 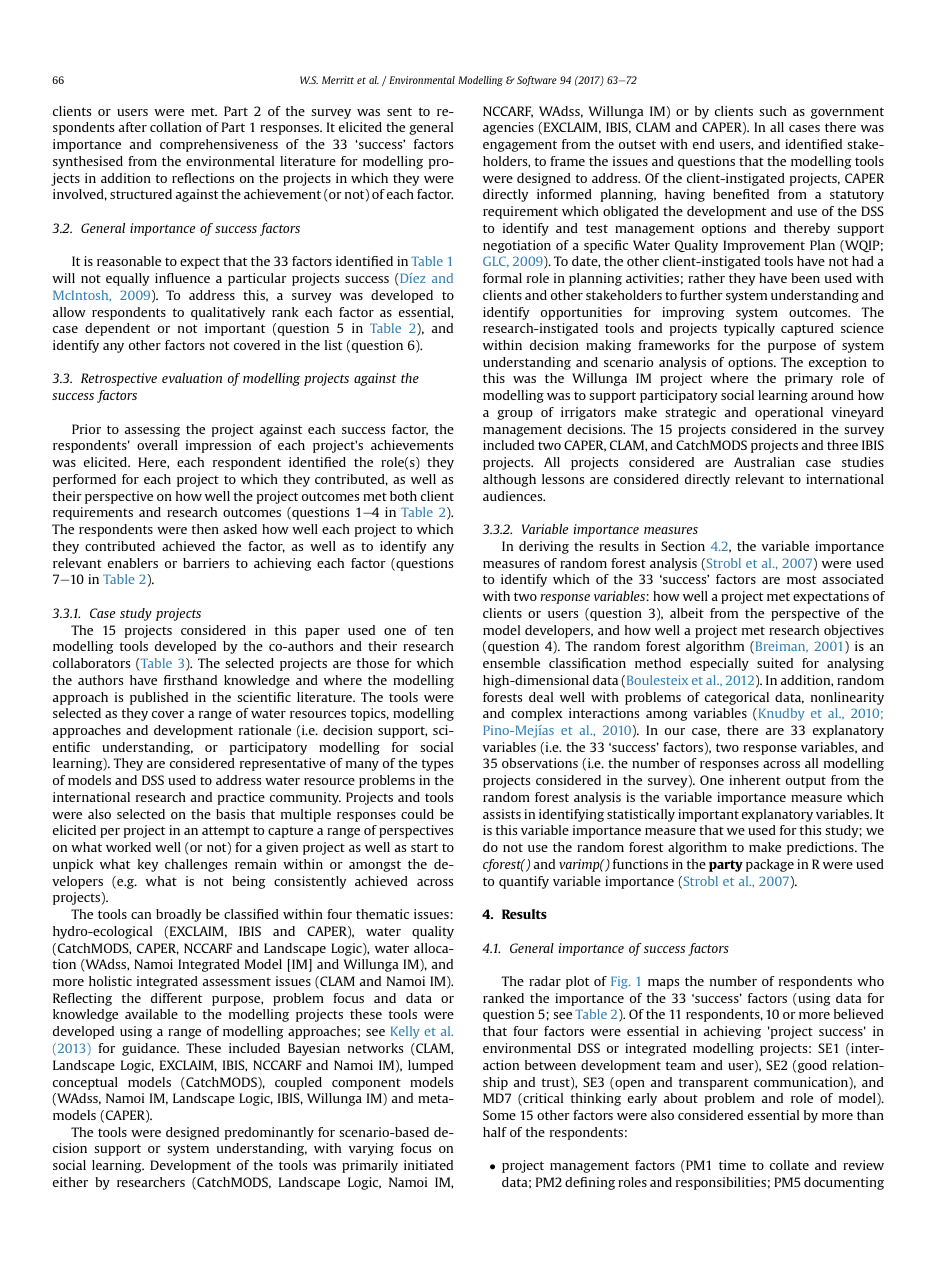 What do you see at coordinates (508, 128) in the page?
I see `agencies` at bounding box center [508, 128].
